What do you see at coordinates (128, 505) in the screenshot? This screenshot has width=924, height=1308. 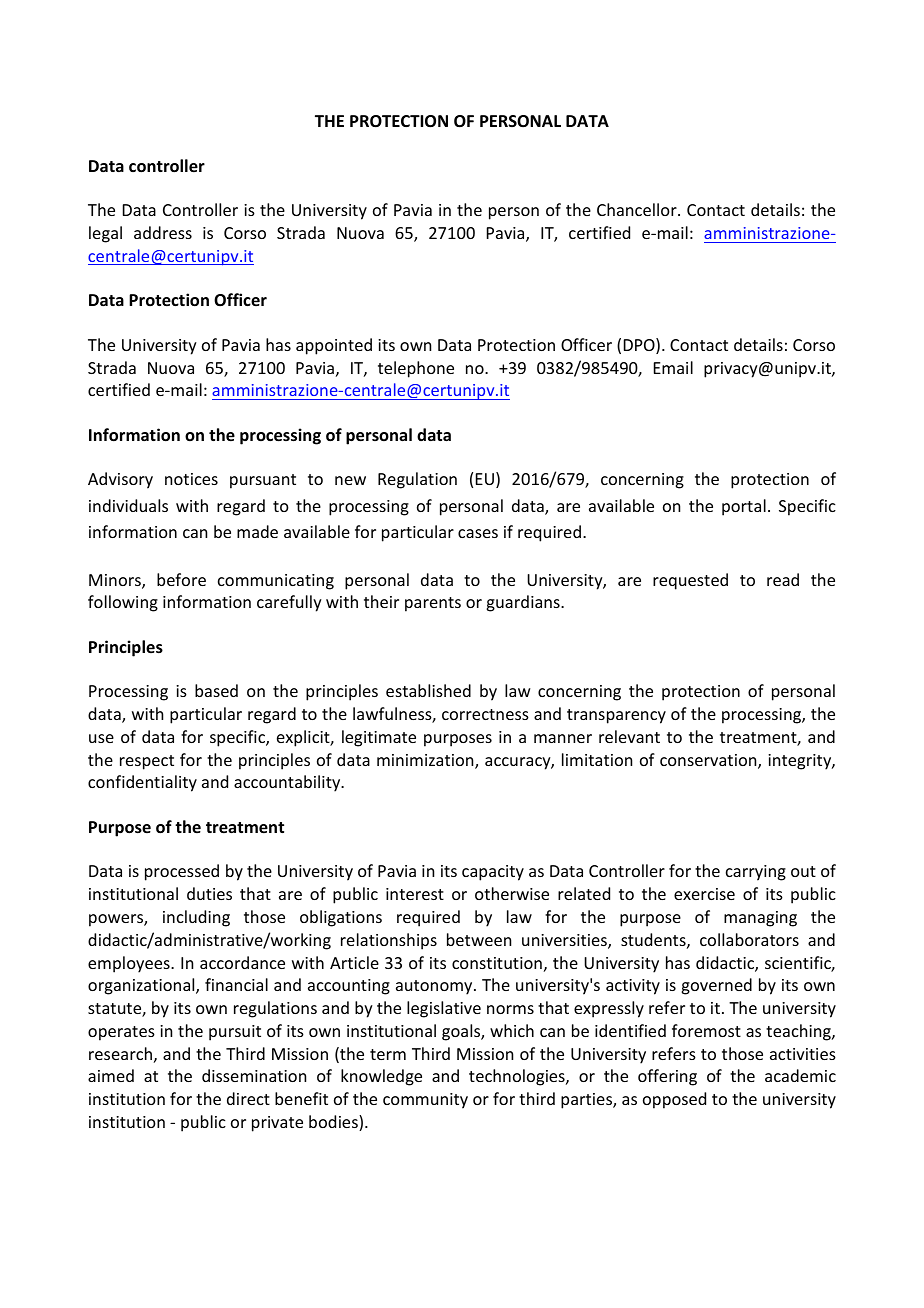 I see `individuals` at bounding box center [128, 505].
